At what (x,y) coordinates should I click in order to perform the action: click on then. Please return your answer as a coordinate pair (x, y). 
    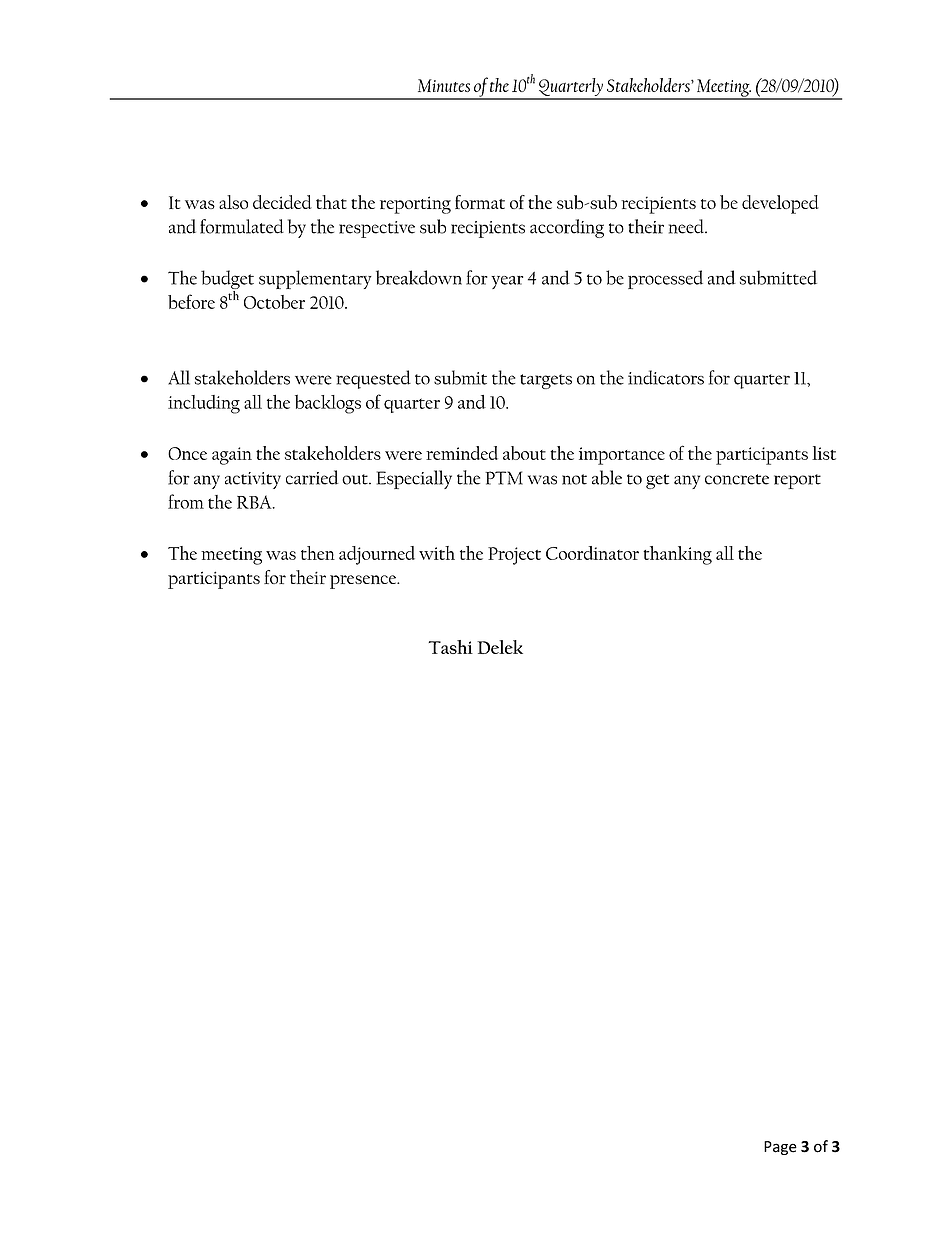
    Looking at the image, I should click on (318, 553).
